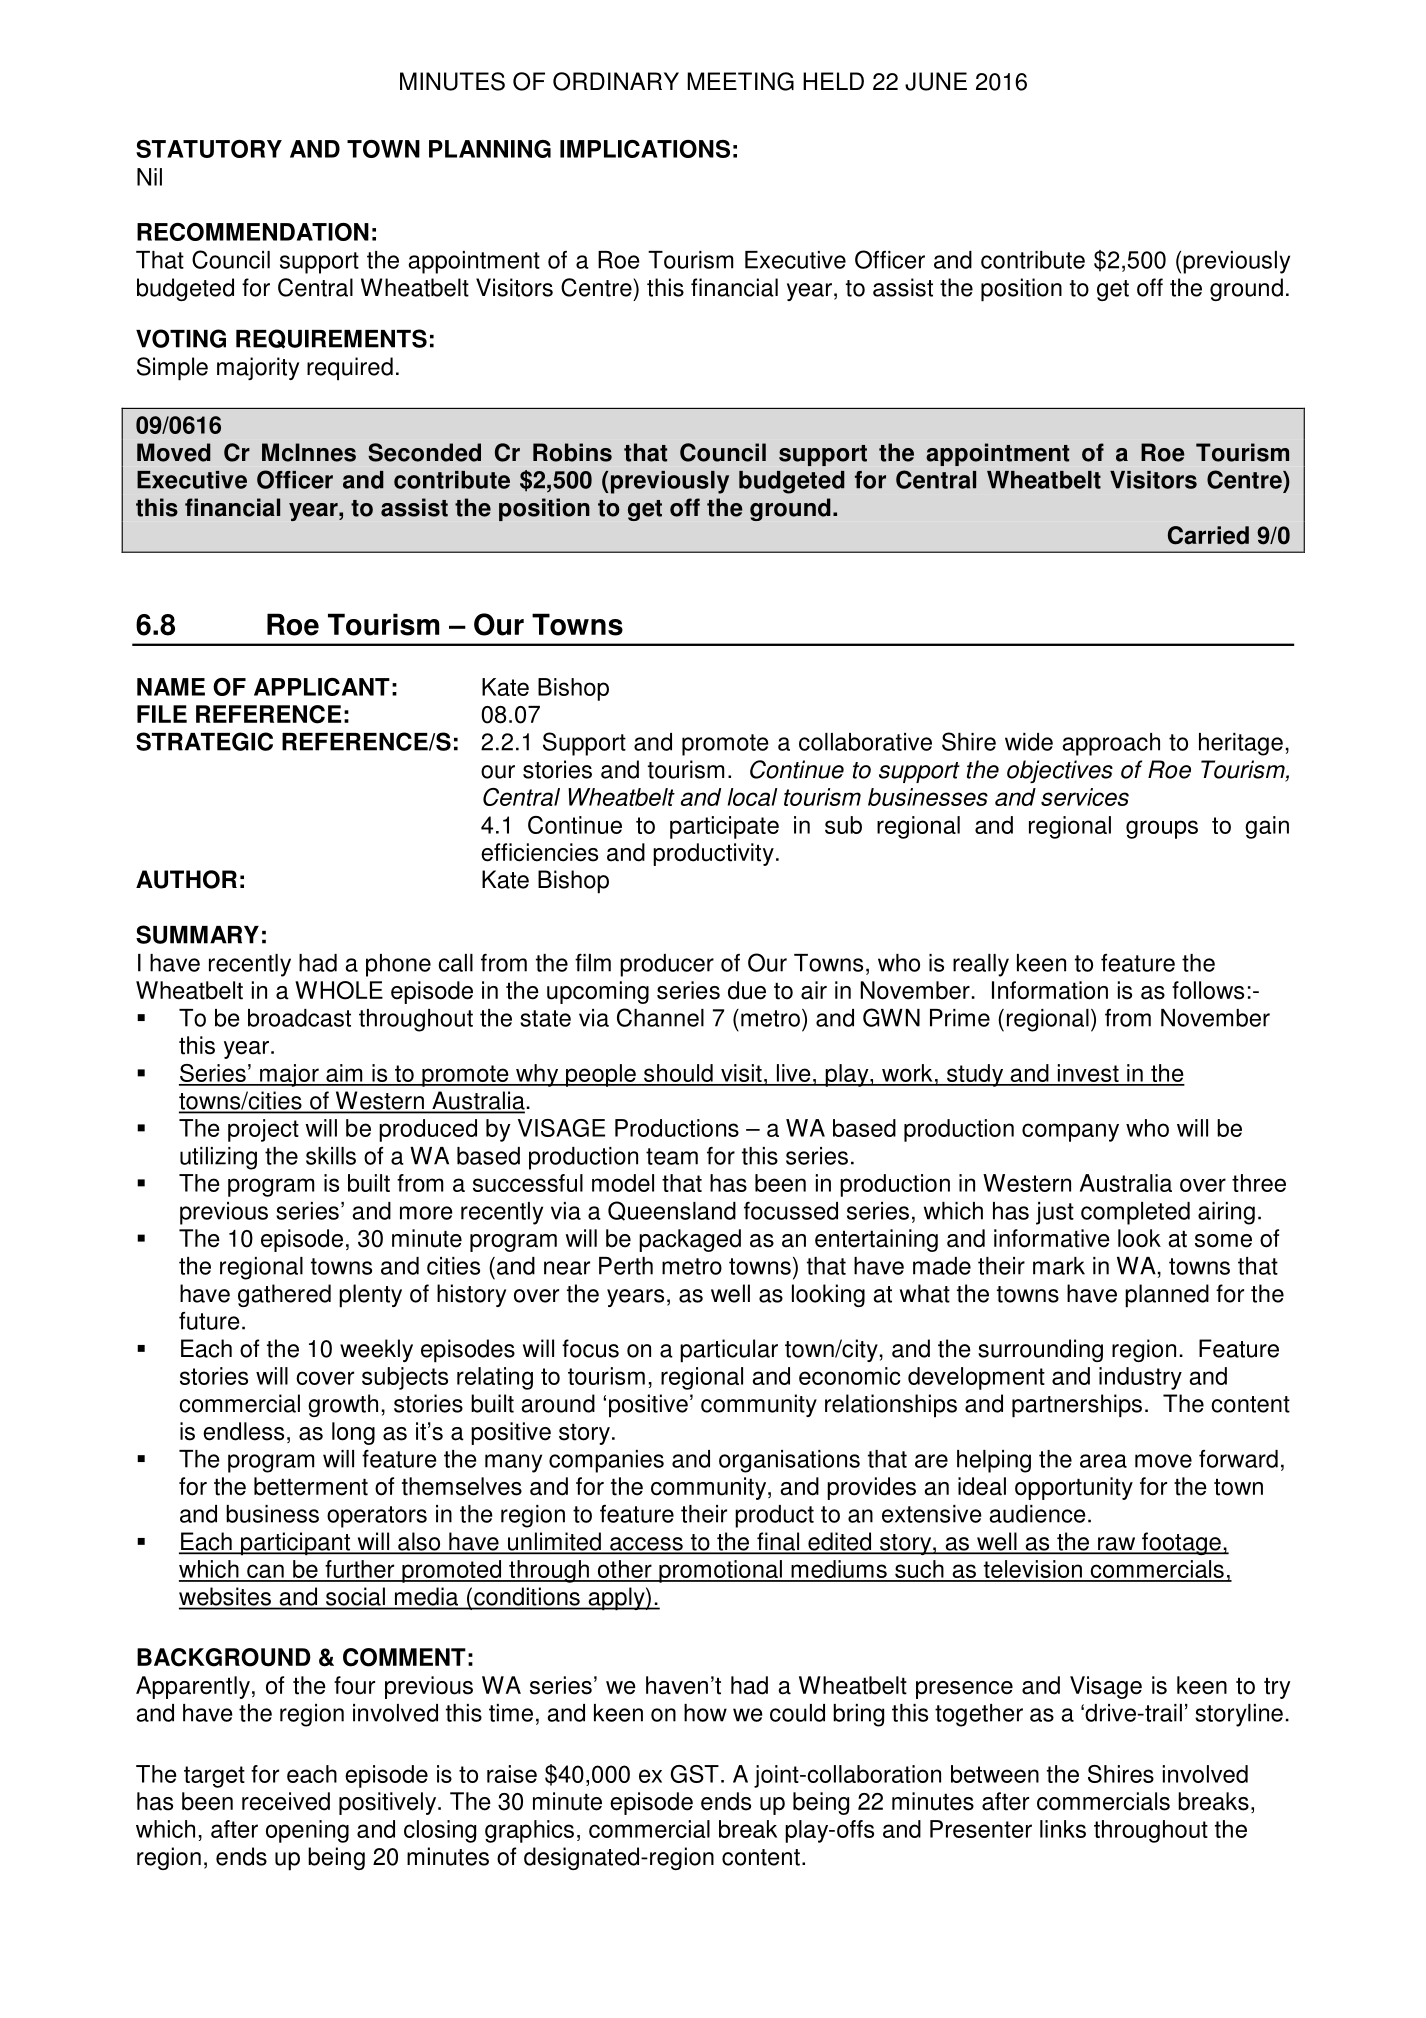  I want to click on JUNE, so click(936, 81).
